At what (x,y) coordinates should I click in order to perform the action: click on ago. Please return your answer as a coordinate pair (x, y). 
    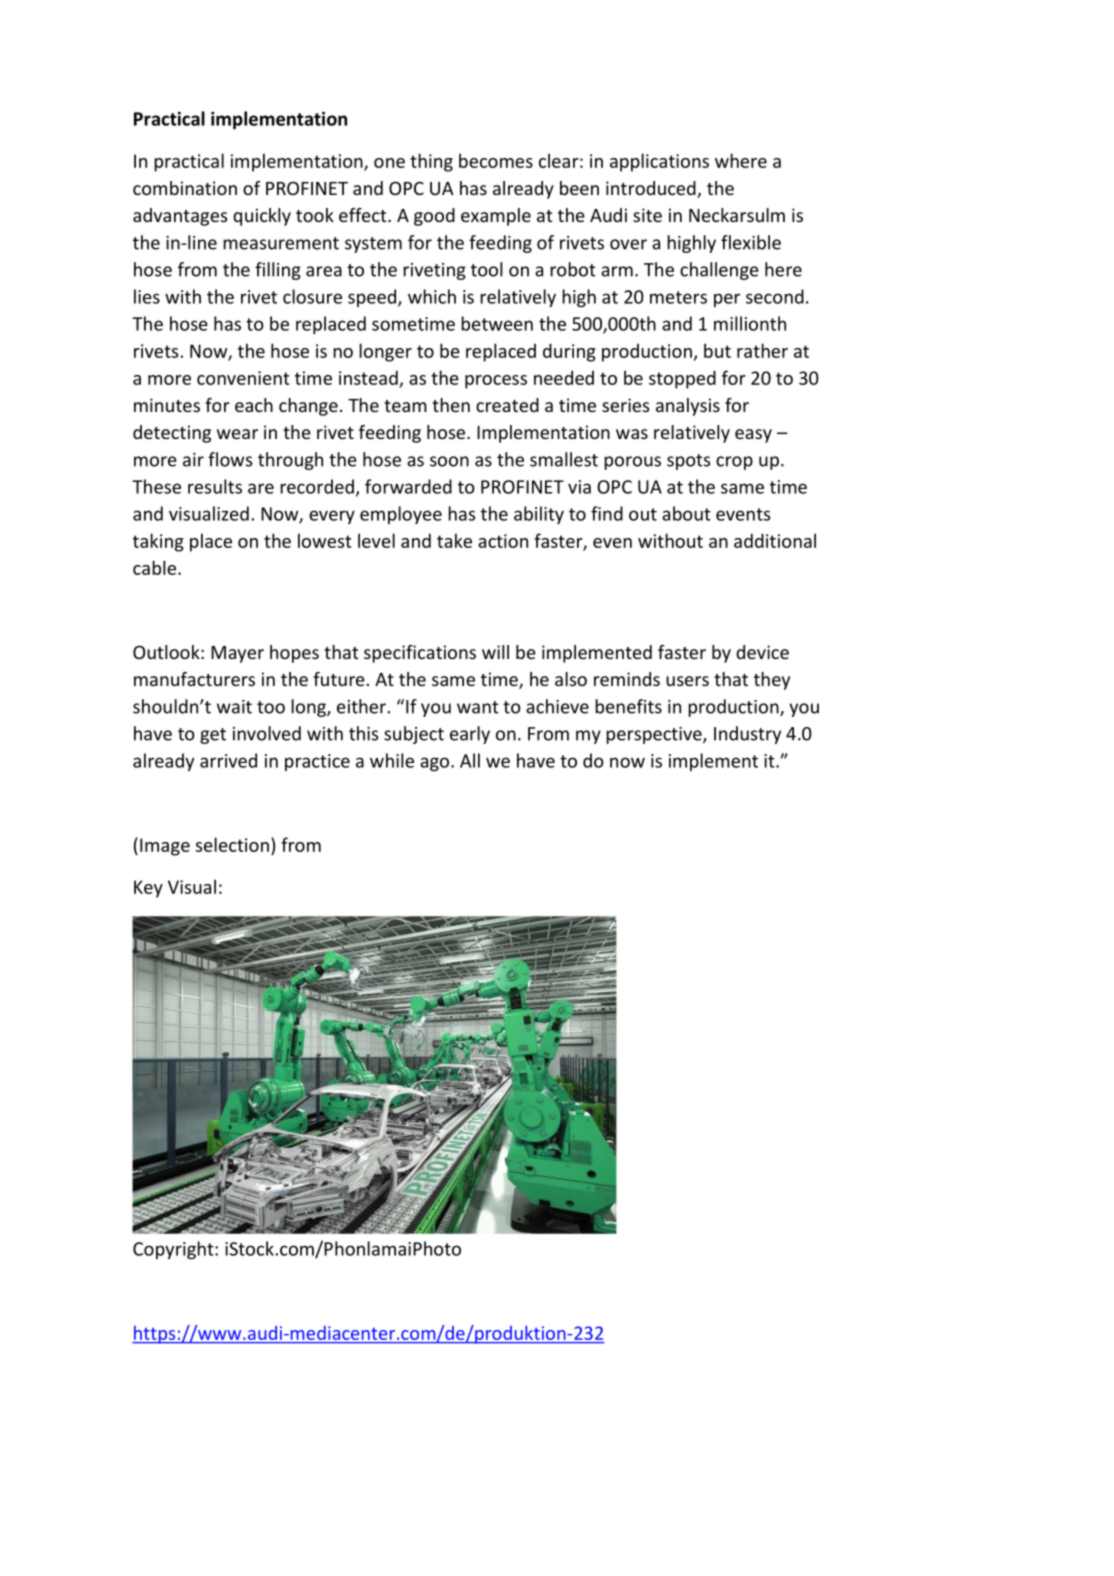
    Looking at the image, I should click on (434, 764).
